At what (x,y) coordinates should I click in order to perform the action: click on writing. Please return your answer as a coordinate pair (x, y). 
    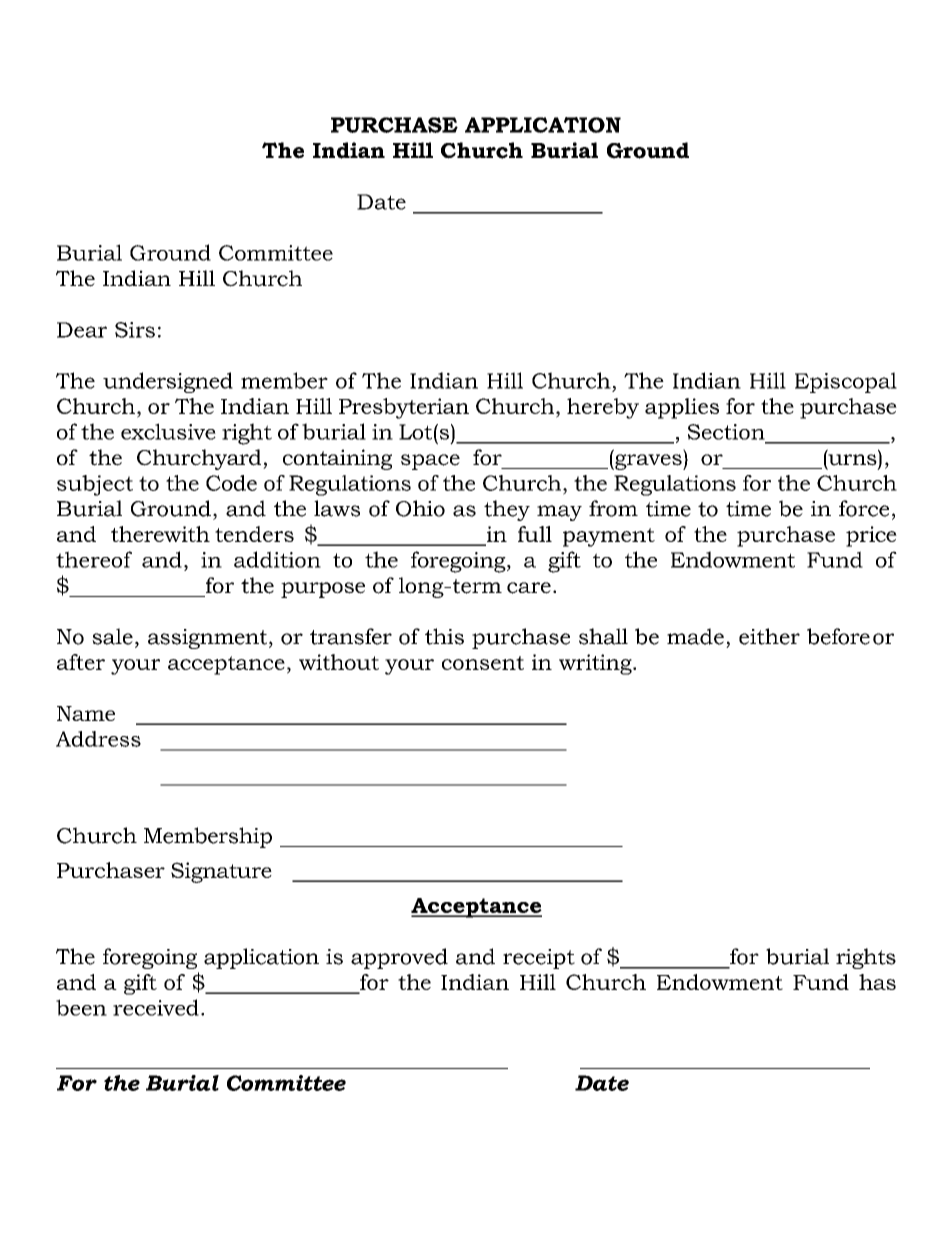
    Looking at the image, I should click on (596, 664).
